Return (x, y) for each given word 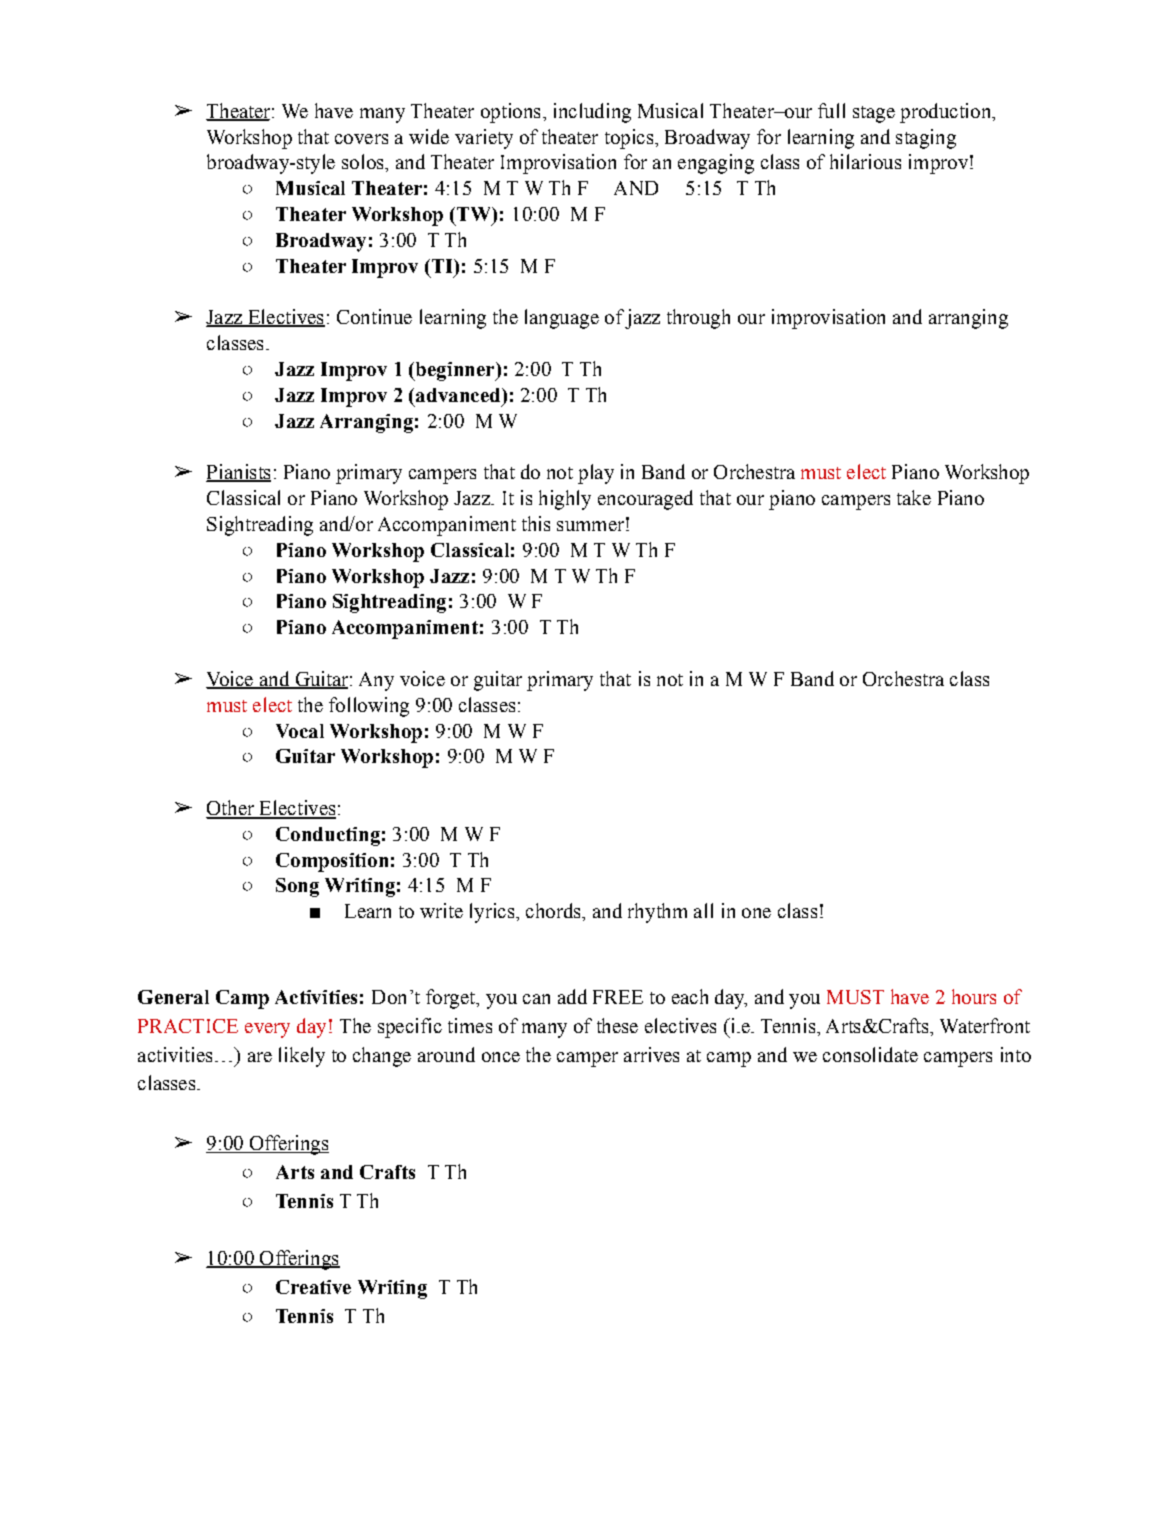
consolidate (870, 1054)
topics (630, 139)
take (914, 497)
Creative (313, 1287)
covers (361, 139)
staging (926, 139)
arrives (651, 1054)
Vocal (300, 731)
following (369, 707)
